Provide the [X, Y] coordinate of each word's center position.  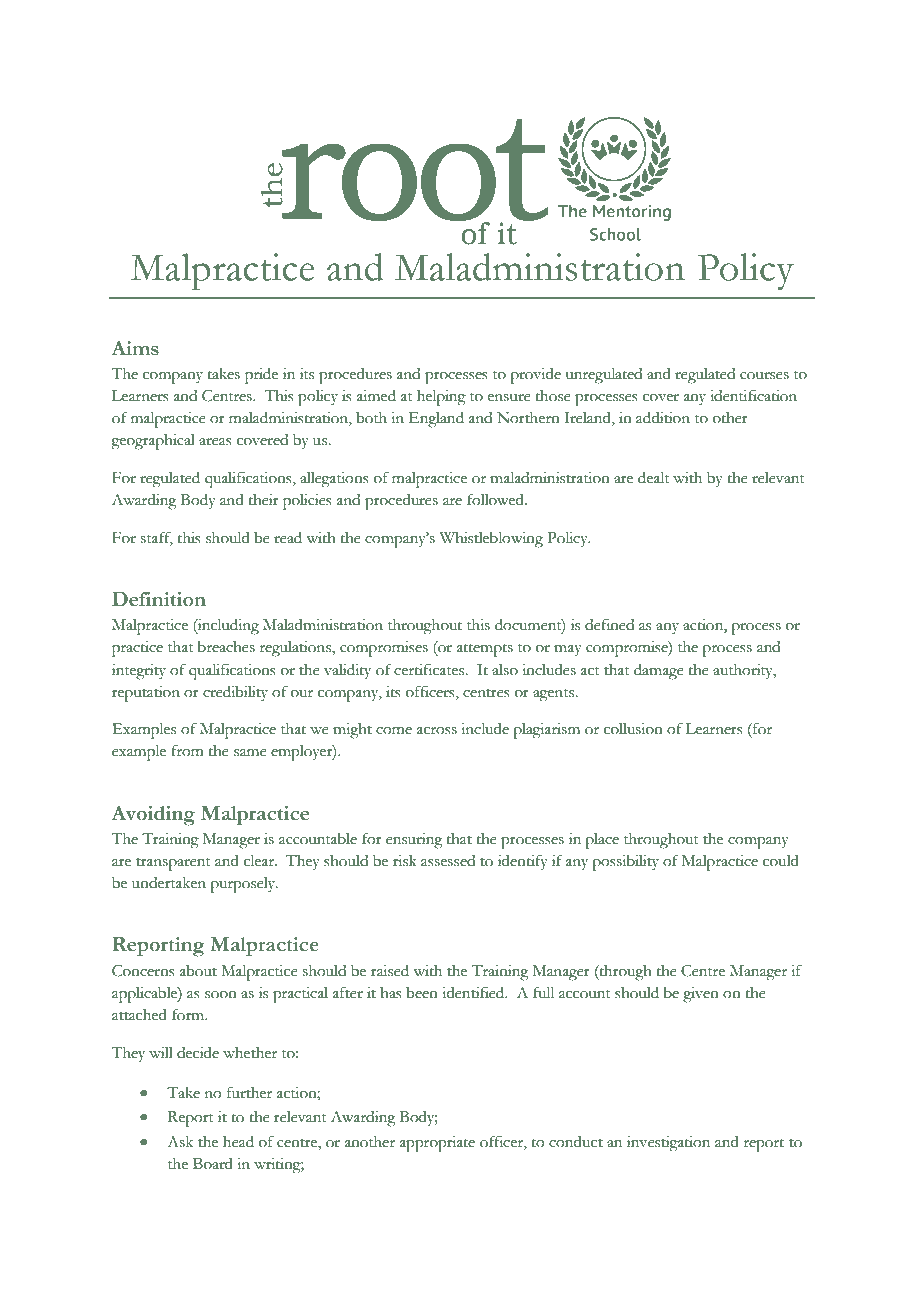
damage [659, 672]
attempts [485, 650]
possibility [625, 863]
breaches [226, 647]
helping [441, 398]
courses [764, 376]
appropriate [437, 1144]
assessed [448, 861]
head [238, 1142]
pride [261, 376]
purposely [244, 885]
